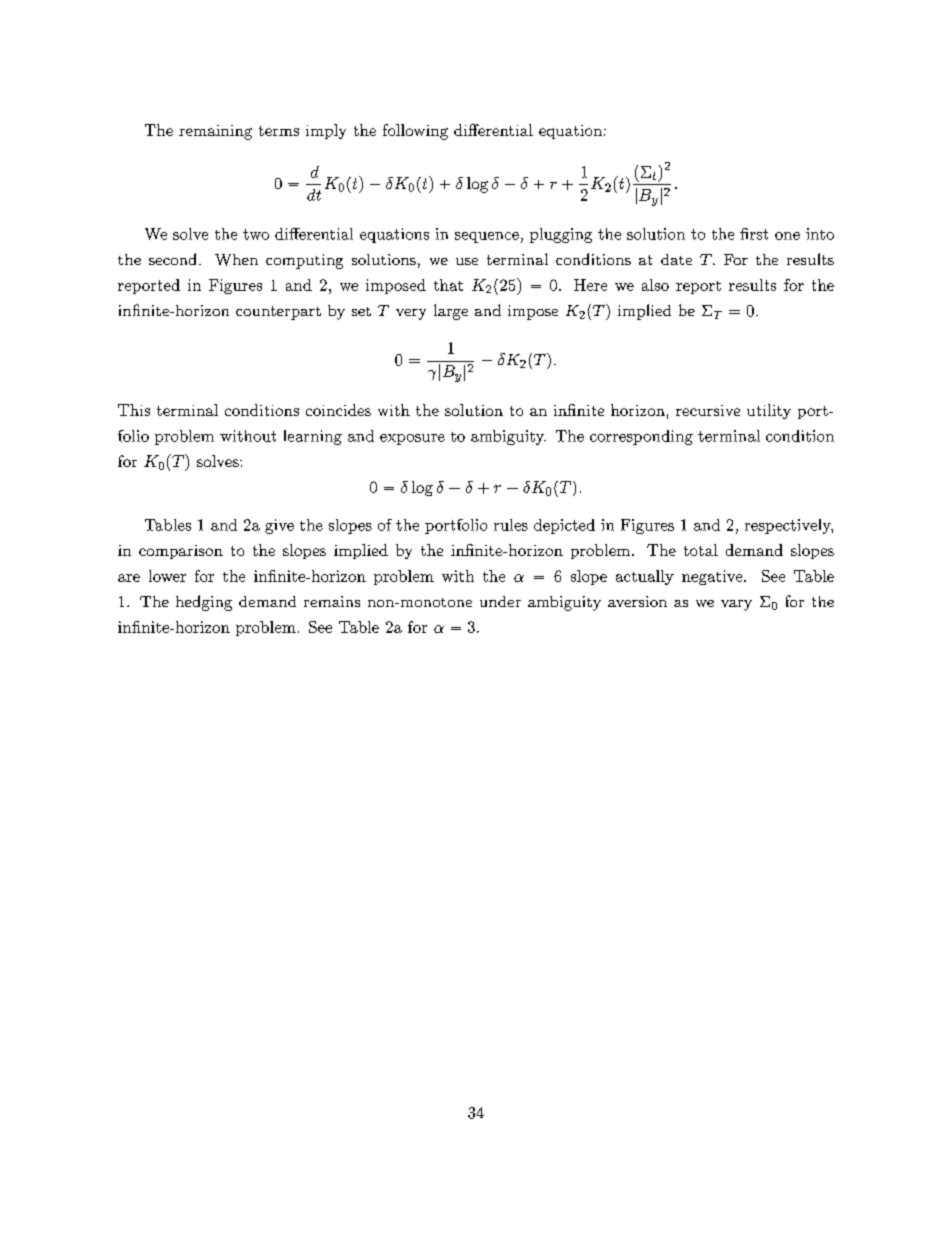 This document has width=952, height=1233. Describe the element at coordinates (134, 410) in the document. I see `This` at that location.
